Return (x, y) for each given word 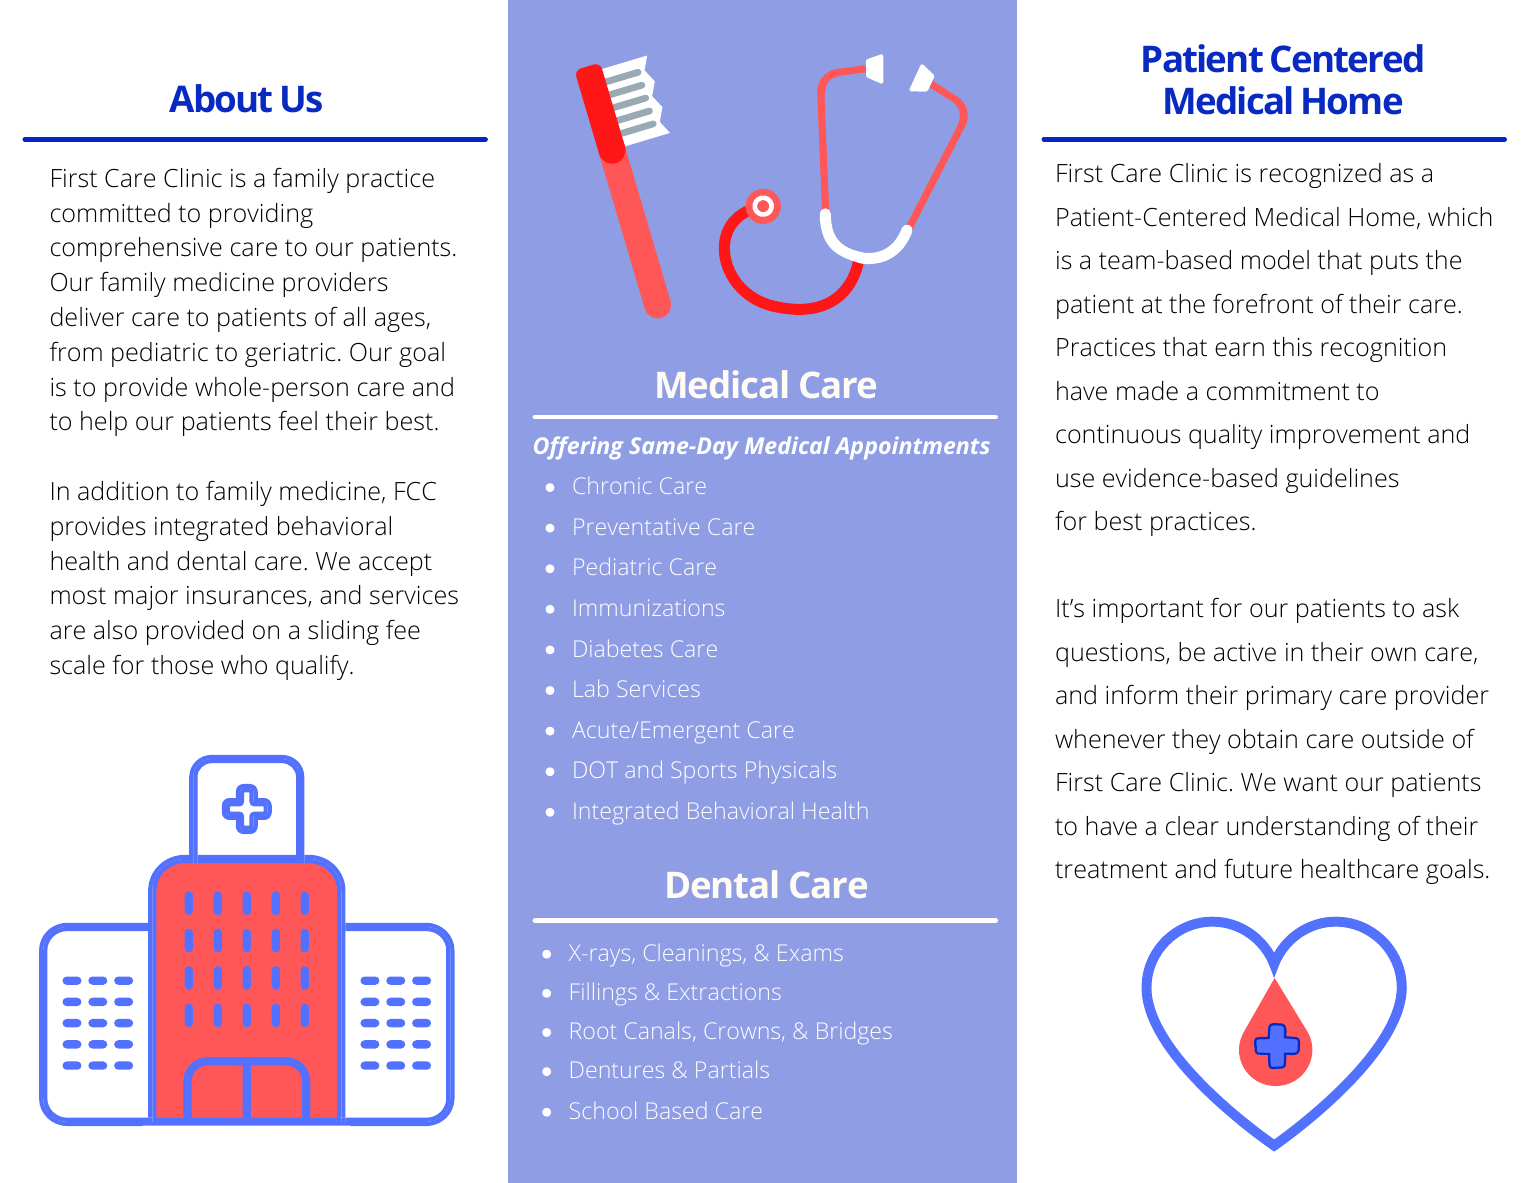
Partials (732, 1069)
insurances (248, 596)
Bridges (854, 1033)
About (220, 98)
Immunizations (649, 607)
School (603, 1110)
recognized (1320, 175)
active (1245, 652)
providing (261, 215)
